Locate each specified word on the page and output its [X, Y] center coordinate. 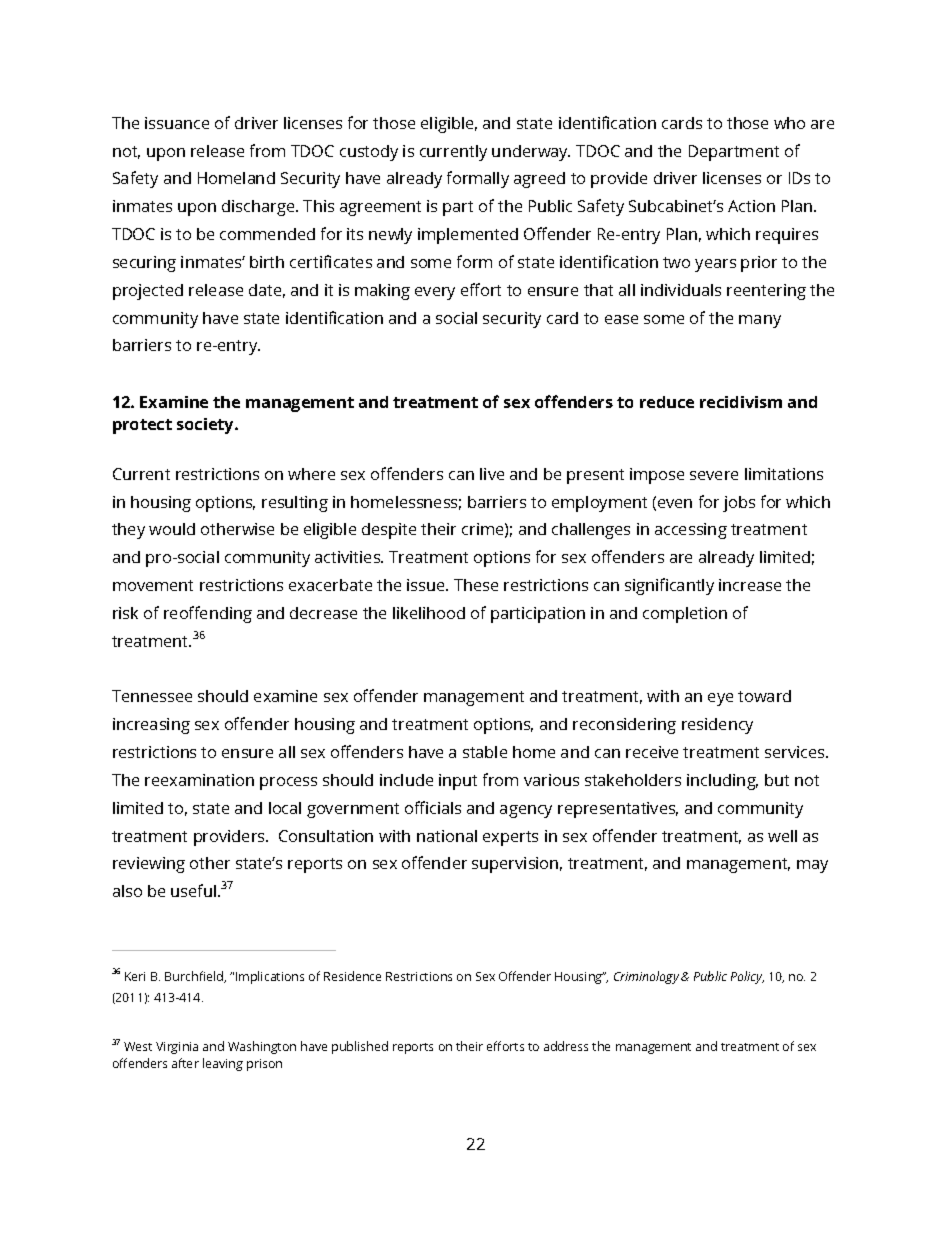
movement [153, 585]
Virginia [177, 1048]
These [476, 585]
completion [685, 615]
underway [531, 153]
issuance [177, 123]
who [789, 123]
